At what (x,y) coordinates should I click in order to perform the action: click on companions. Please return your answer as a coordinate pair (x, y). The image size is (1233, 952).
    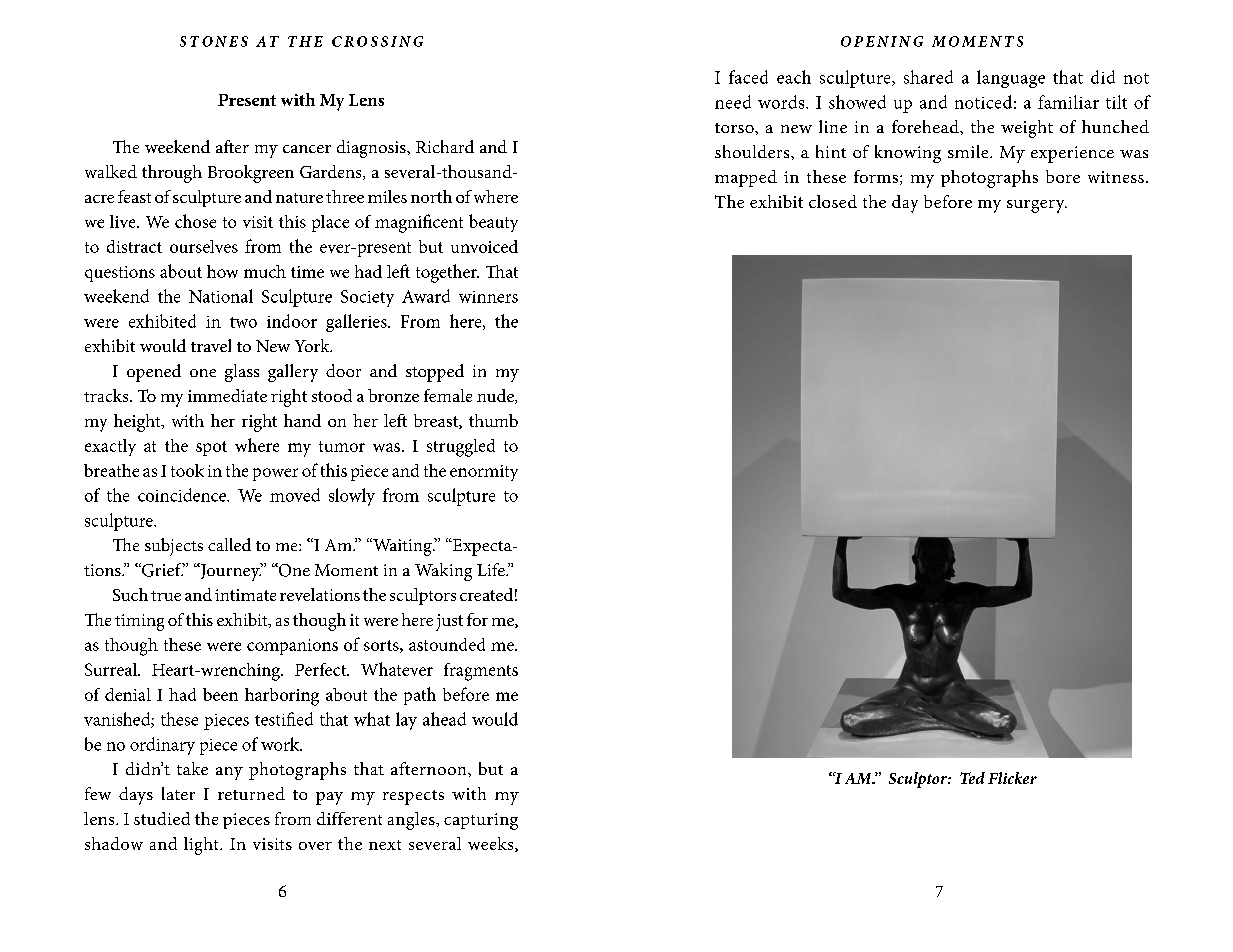
    Looking at the image, I should click on (292, 647).
